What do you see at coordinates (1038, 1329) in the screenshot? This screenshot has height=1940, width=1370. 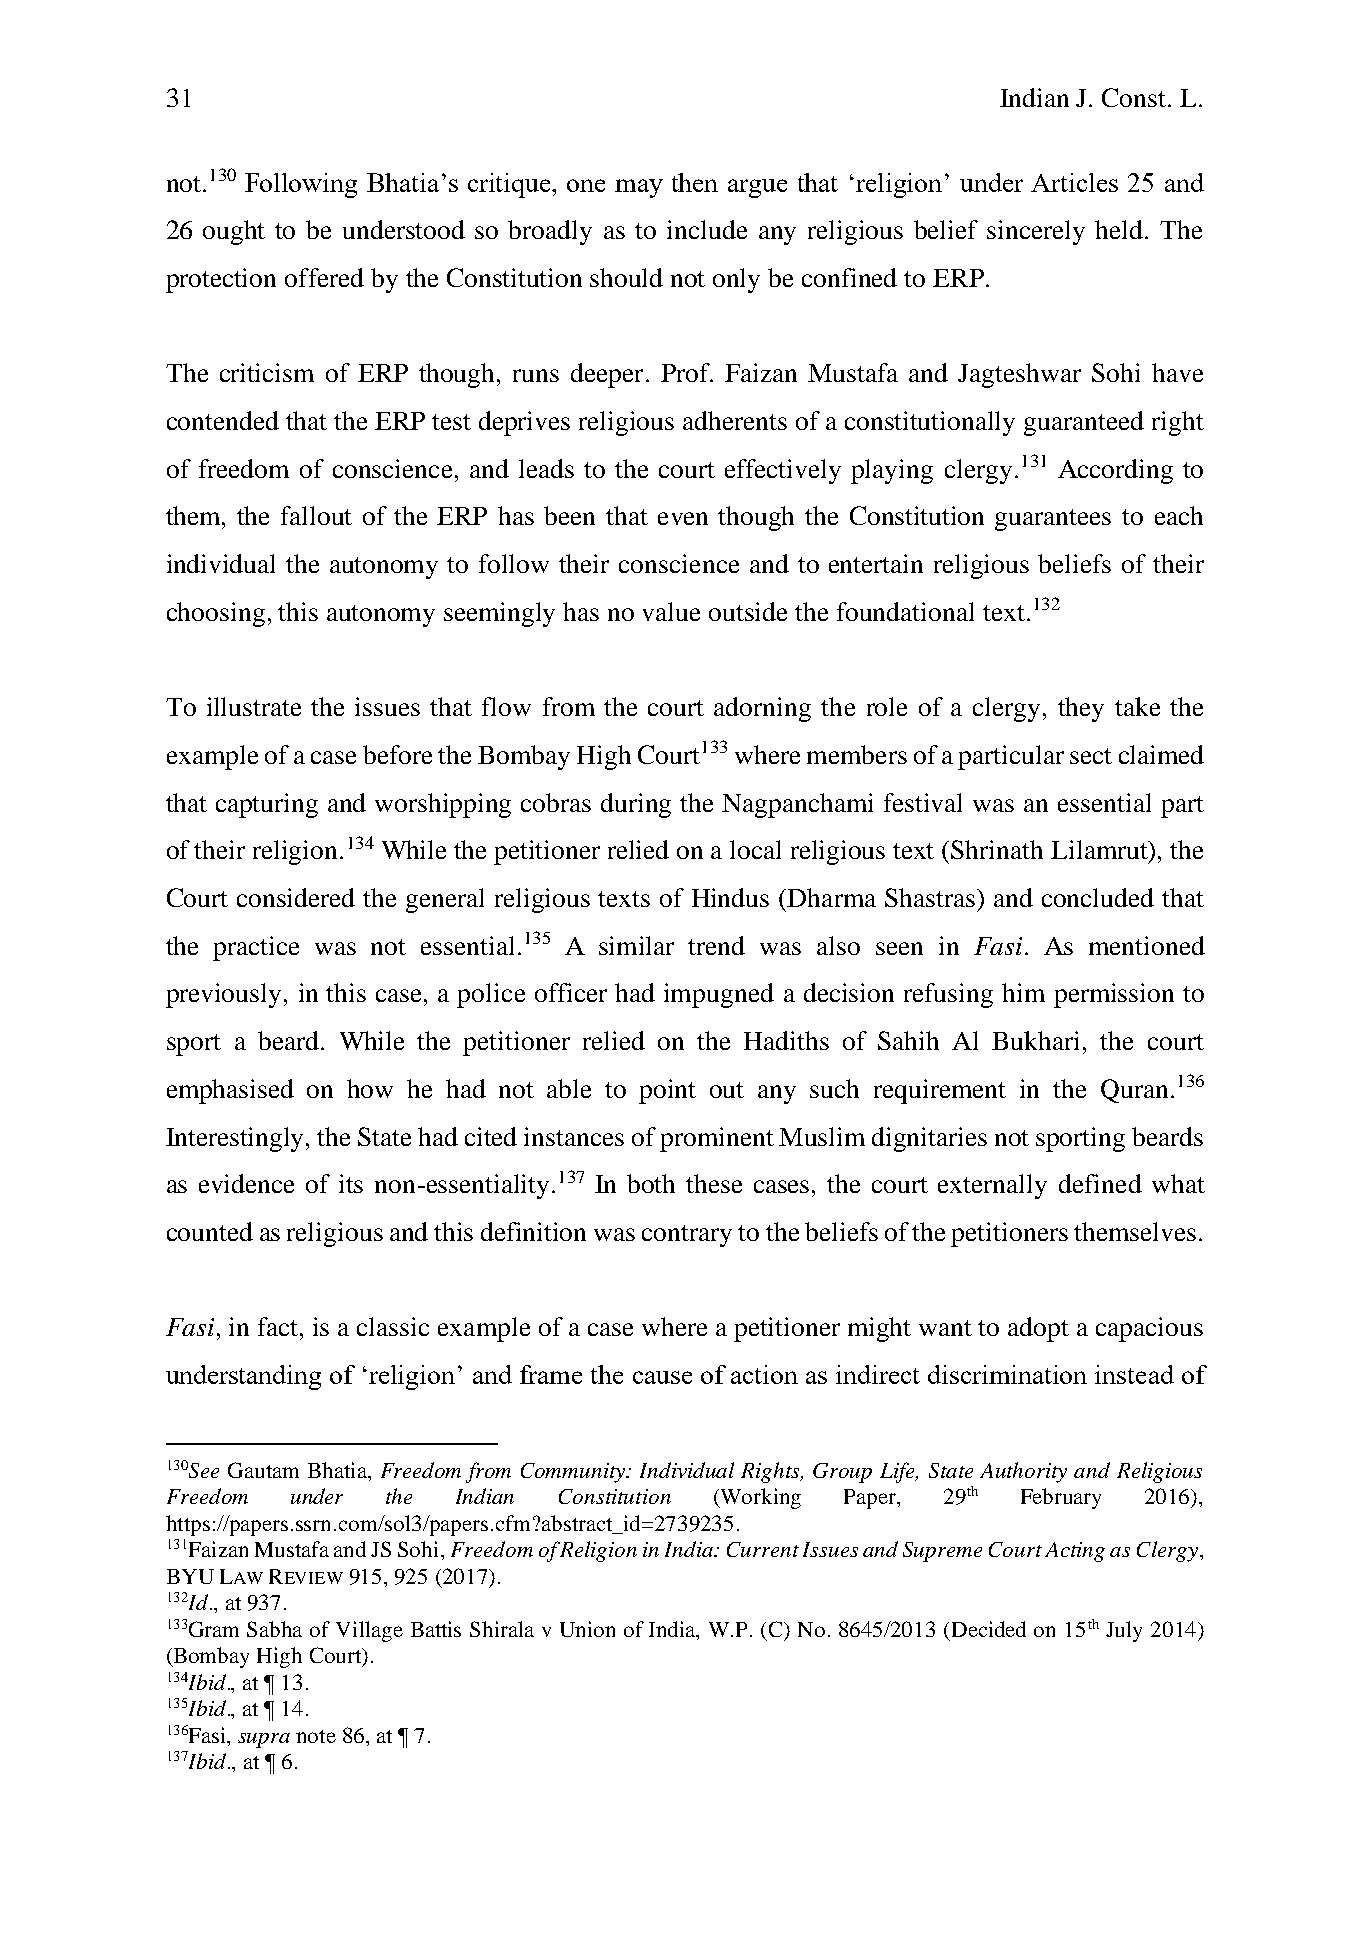 I see `adopt` at bounding box center [1038, 1329].
